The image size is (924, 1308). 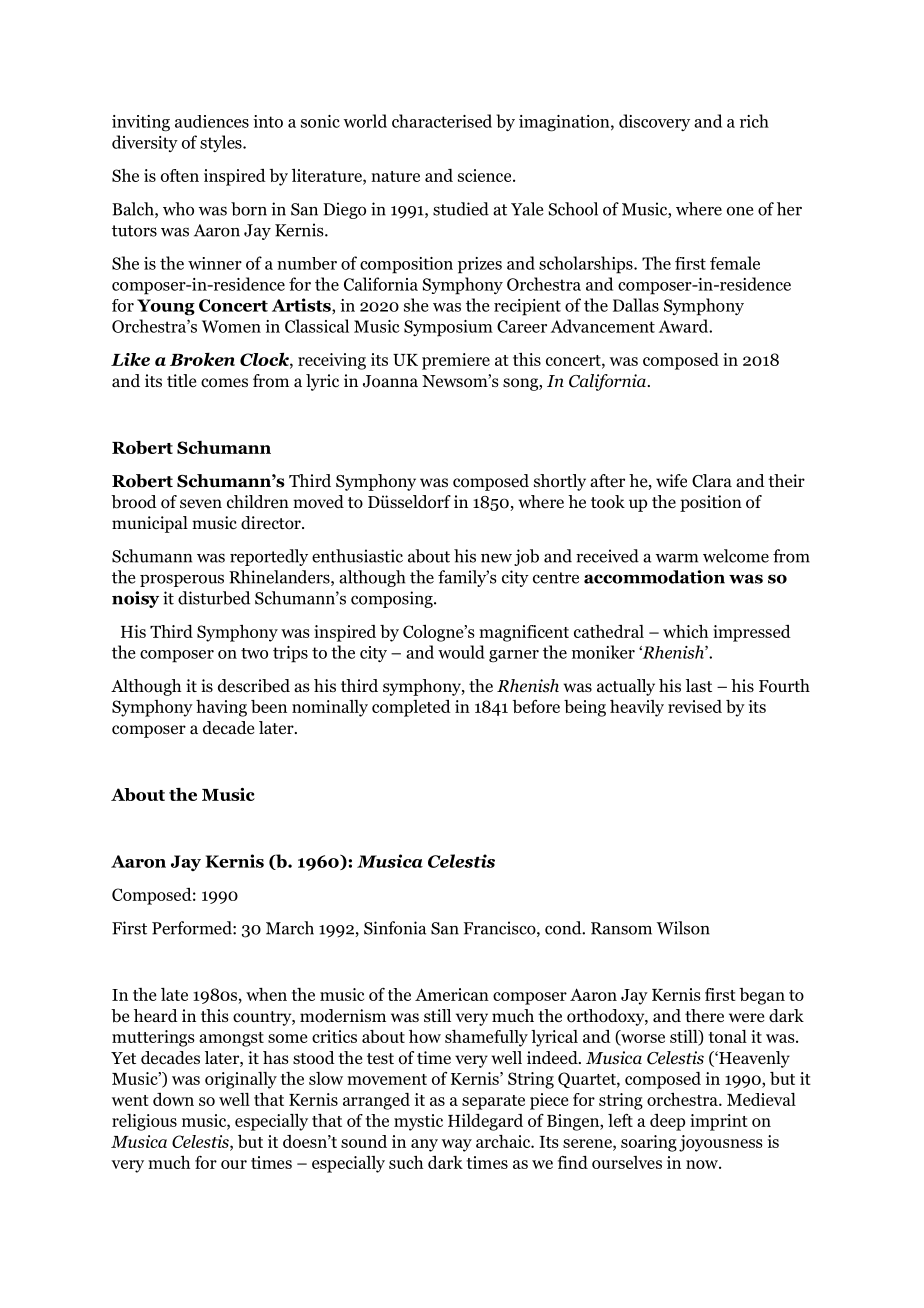 What do you see at coordinates (712, 481) in the screenshot?
I see `Clara` at bounding box center [712, 481].
